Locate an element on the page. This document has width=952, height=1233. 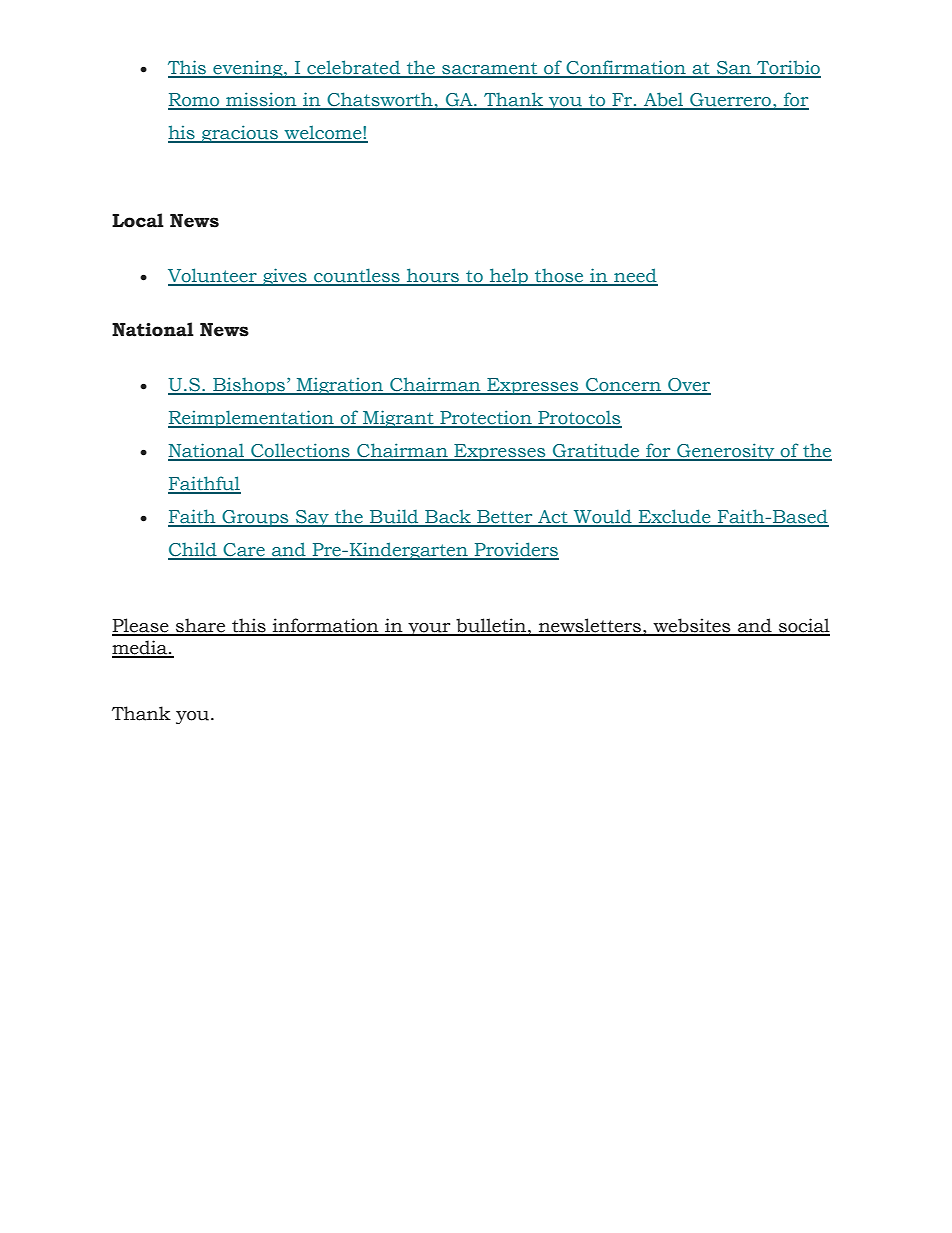
bulletin is located at coordinates (491, 626).
